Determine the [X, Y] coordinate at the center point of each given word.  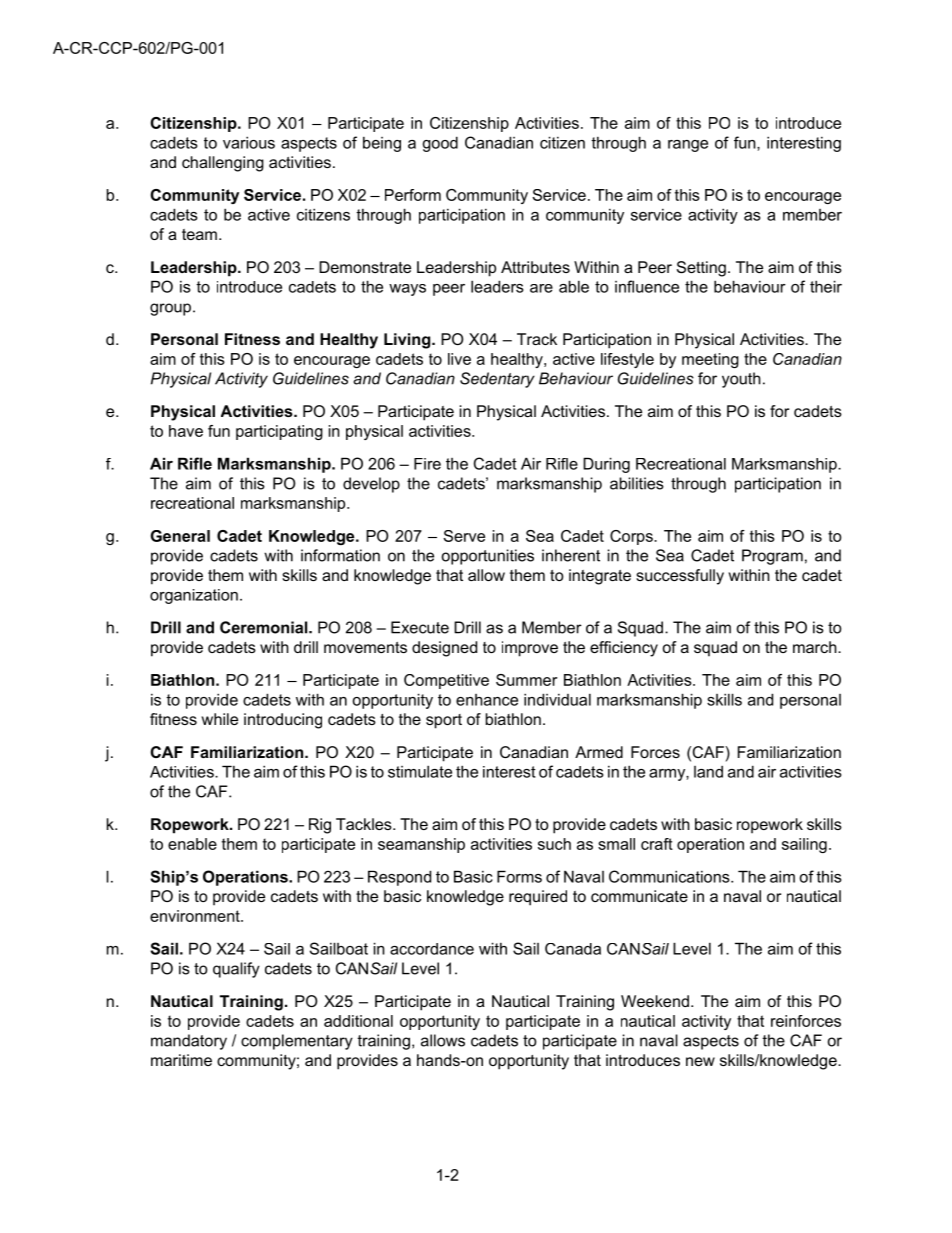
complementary [297, 1042]
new [700, 1061]
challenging [223, 164]
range [688, 146]
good [440, 144]
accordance [432, 949]
